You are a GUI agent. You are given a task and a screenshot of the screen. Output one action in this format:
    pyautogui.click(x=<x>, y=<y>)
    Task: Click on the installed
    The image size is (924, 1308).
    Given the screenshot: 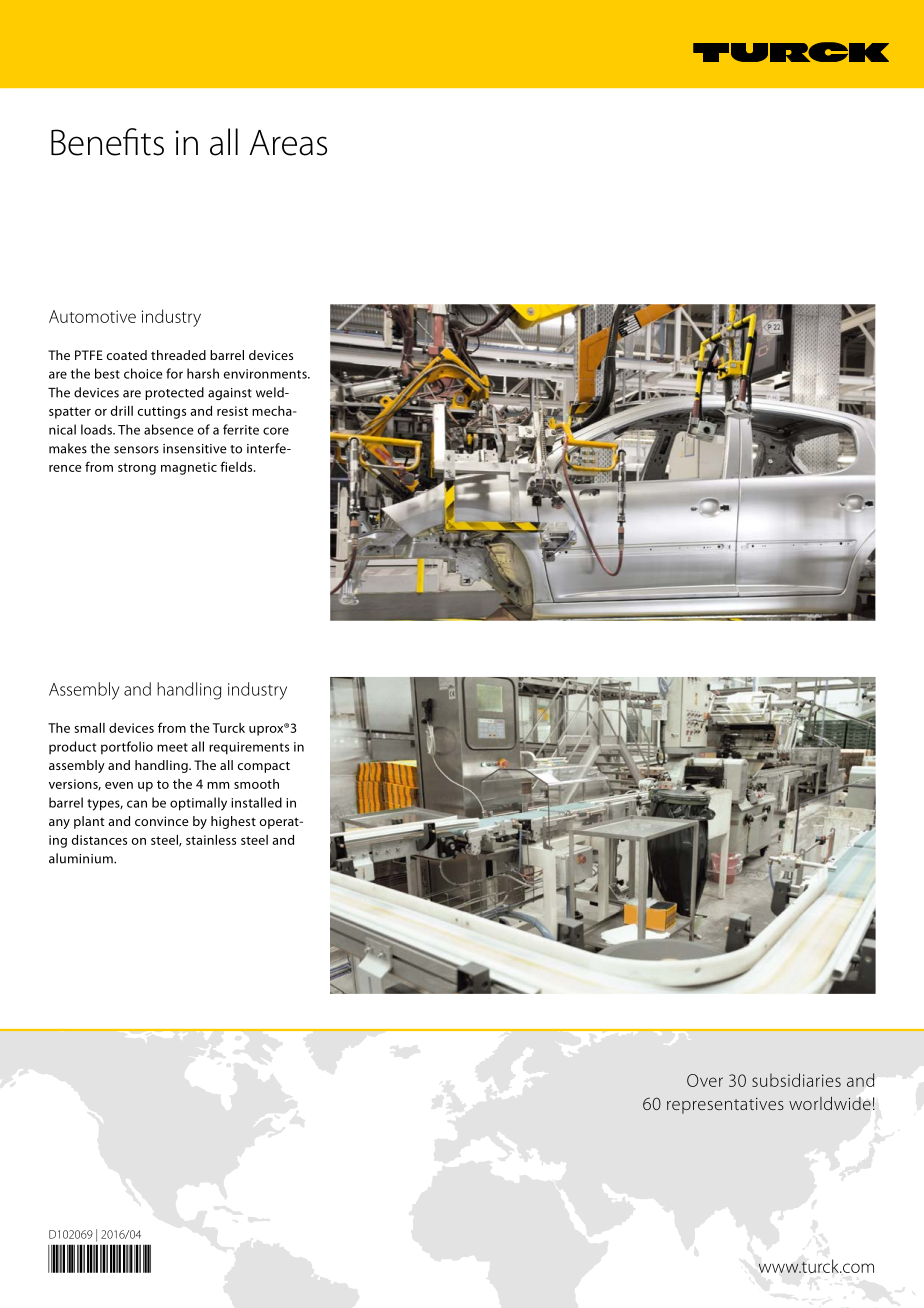 What is the action you would take?
    pyautogui.click(x=256, y=802)
